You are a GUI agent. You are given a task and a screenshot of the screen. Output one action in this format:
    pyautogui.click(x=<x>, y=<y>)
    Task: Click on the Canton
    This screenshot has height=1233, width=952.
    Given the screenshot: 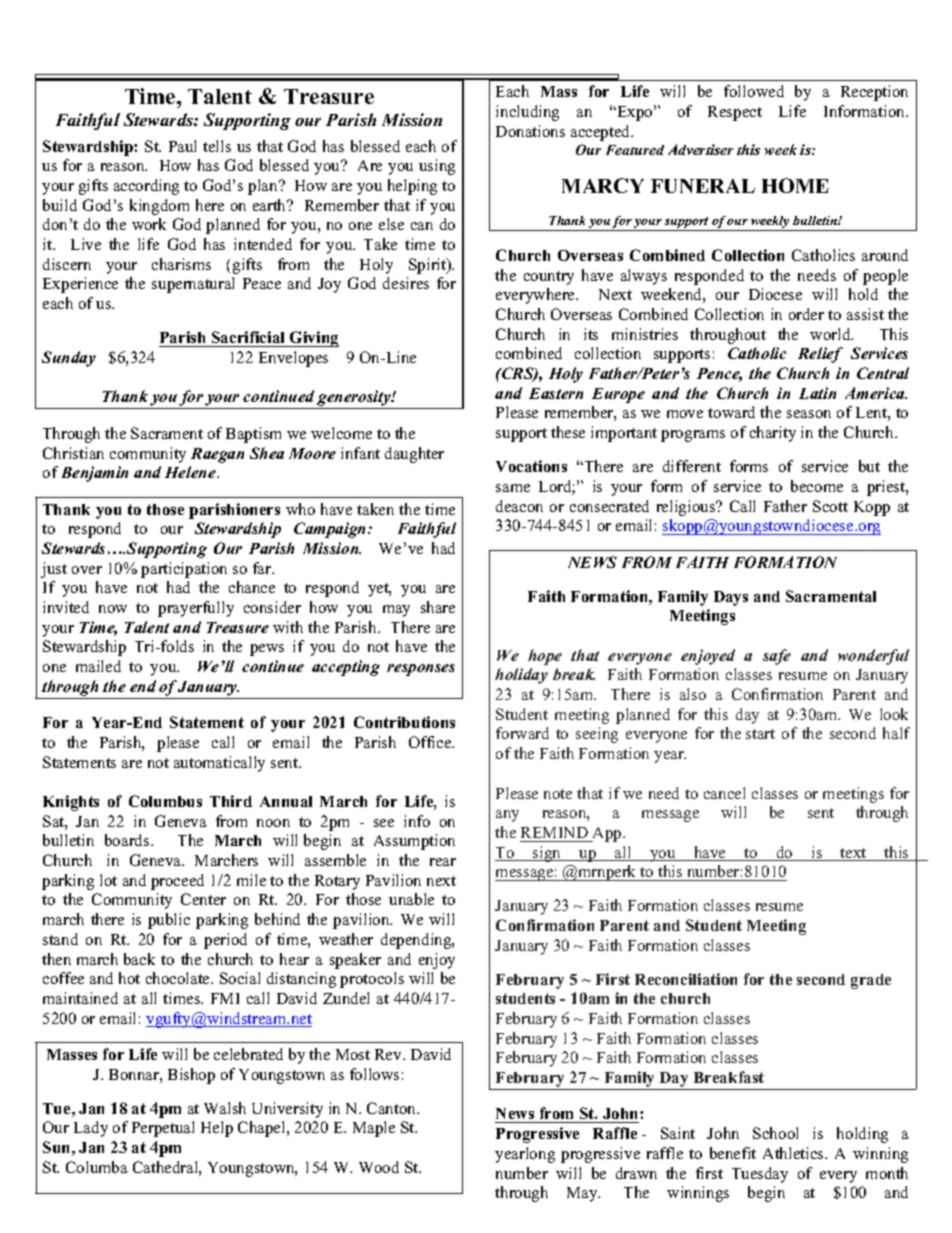 What is the action you would take?
    pyautogui.click(x=392, y=1108)
